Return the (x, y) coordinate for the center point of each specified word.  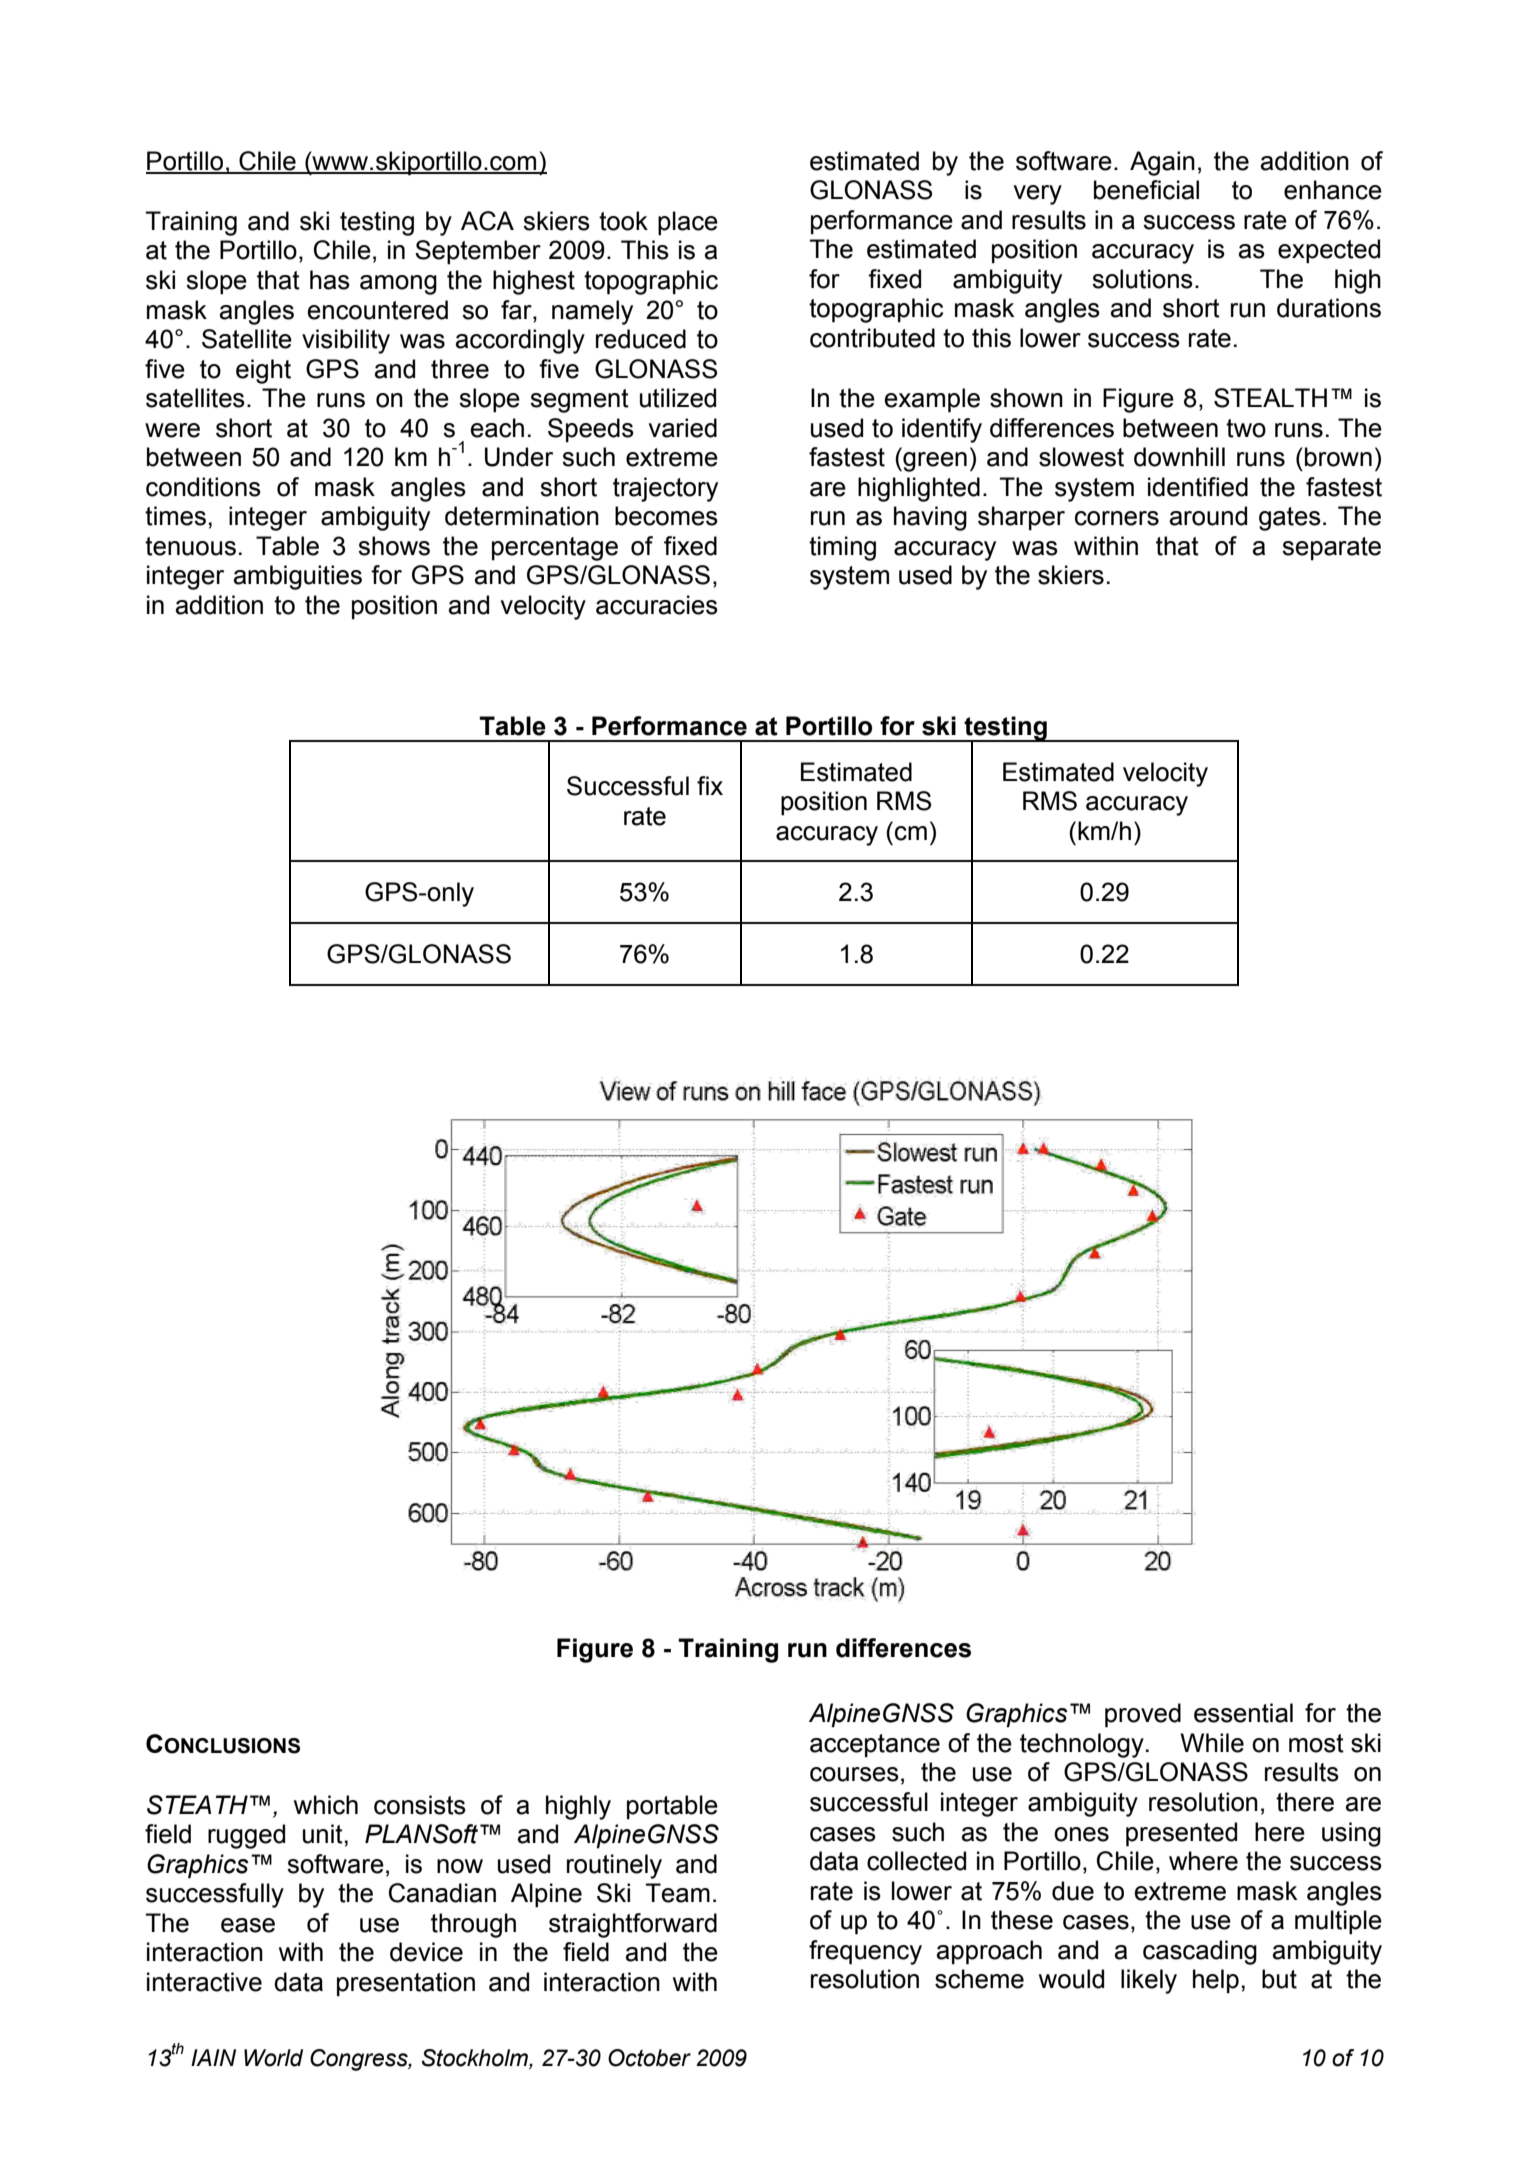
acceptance (875, 1746)
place (688, 223)
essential (1243, 1713)
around (1208, 516)
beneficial (1146, 190)
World (273, 2058)
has (330, 280)
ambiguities (298, 577)
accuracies (657, 605)
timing (842, 548)
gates (1290, 519)
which (326, 1805)
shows (394, 546)
